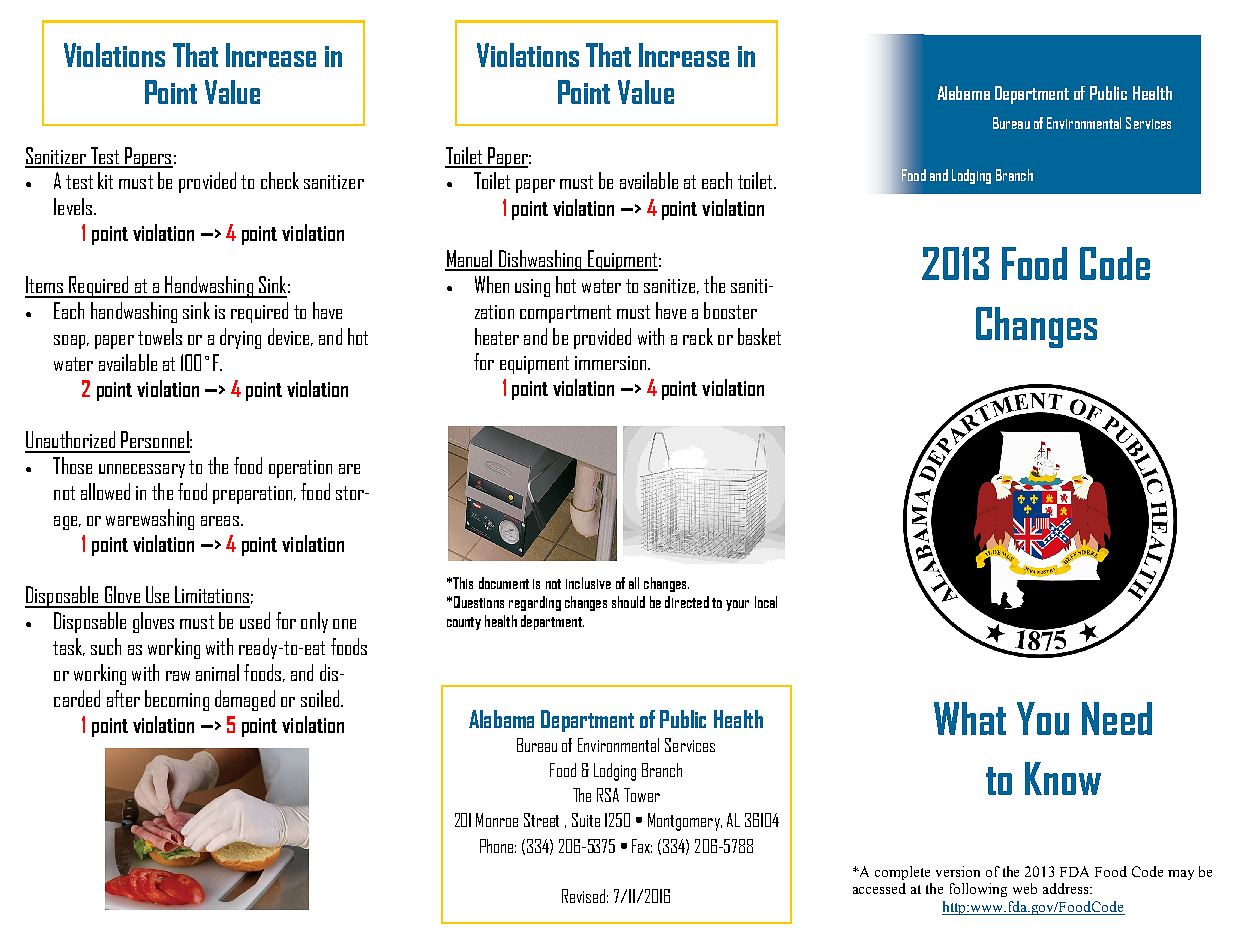 The width and height of the page is (1233, 952). I want to click on Fax, so click(642, 846).
